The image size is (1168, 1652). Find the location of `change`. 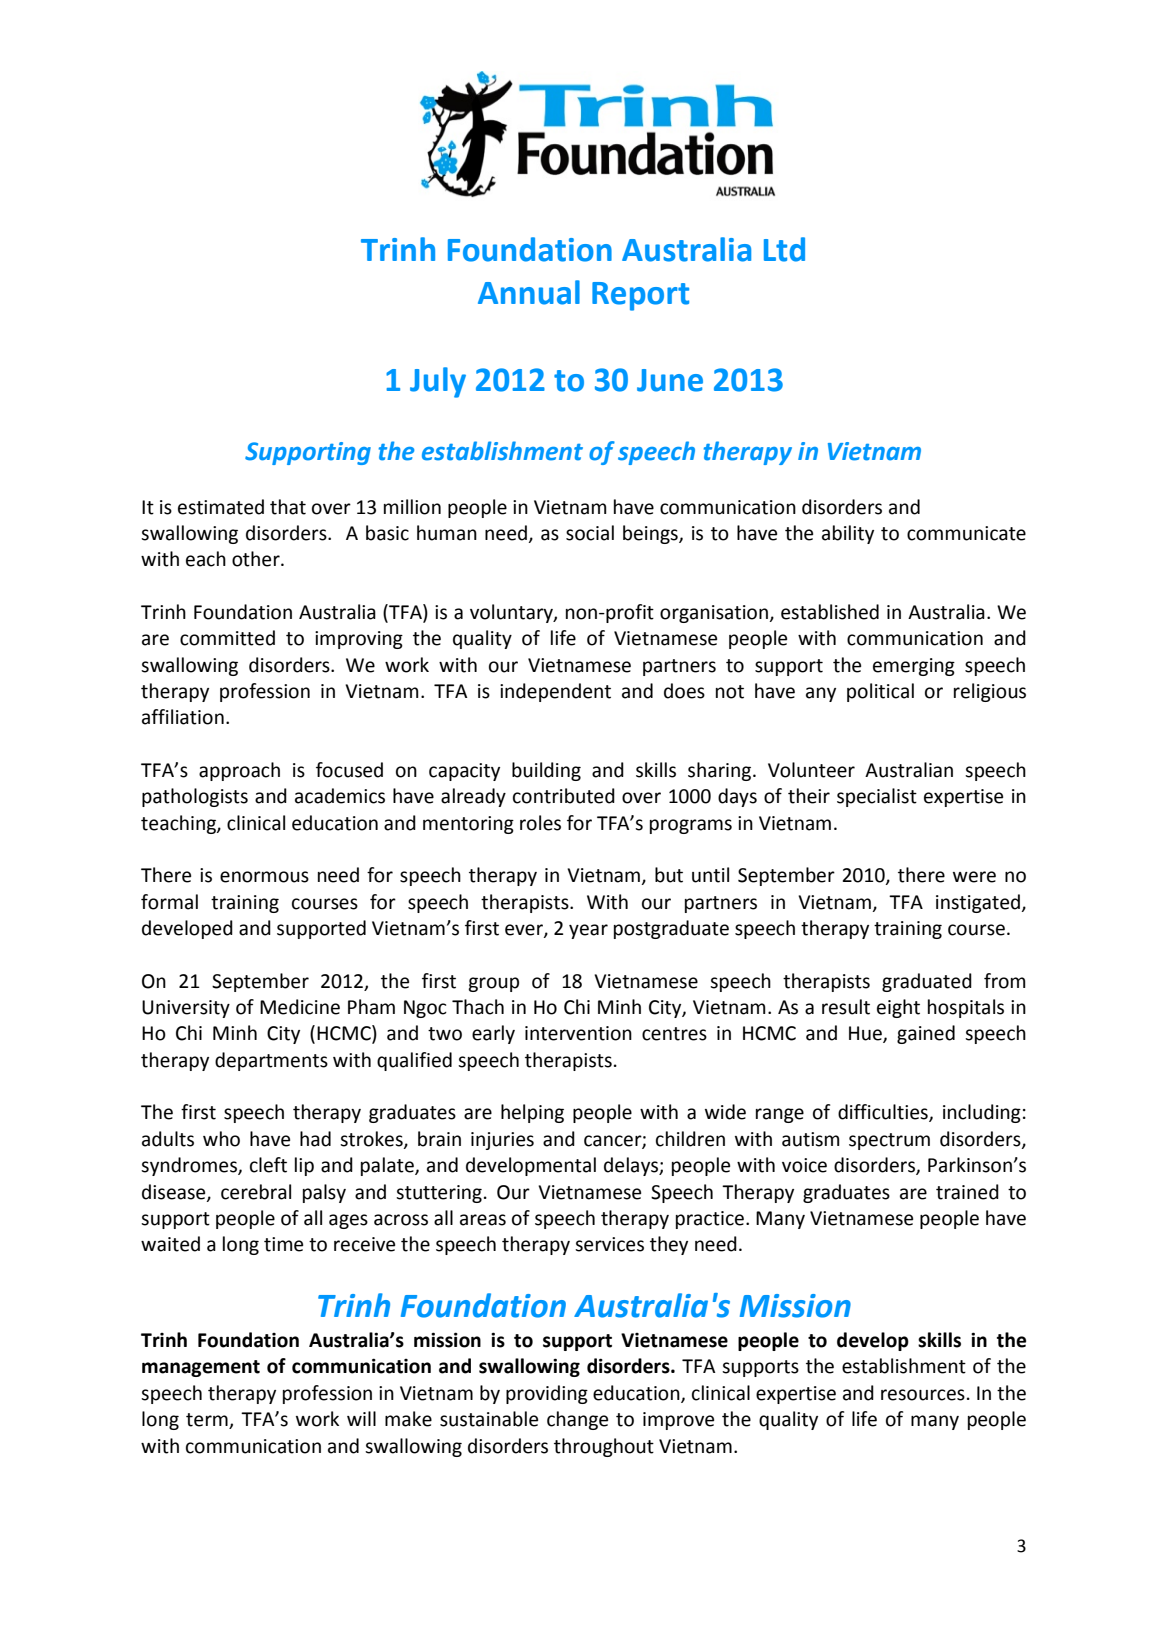

change is located at coordinates (577, 1420).
